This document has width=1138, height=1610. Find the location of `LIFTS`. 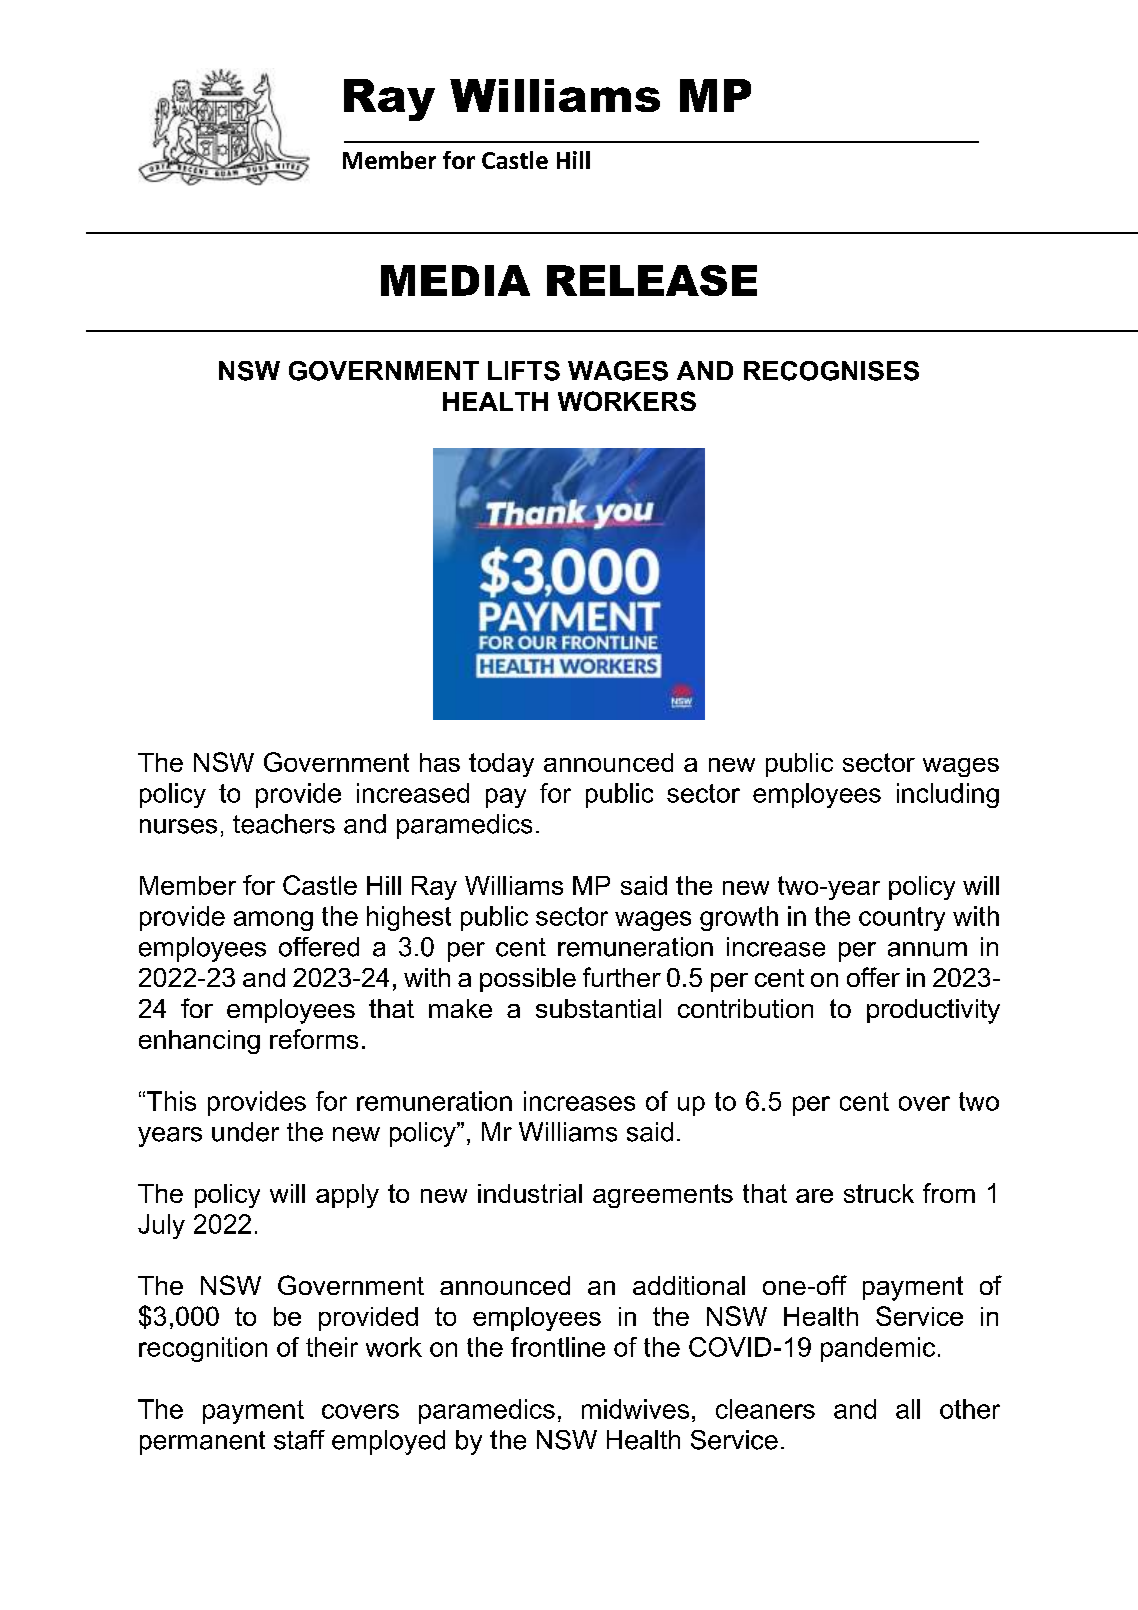

LIFTS is located at coordinates (524, 371).
